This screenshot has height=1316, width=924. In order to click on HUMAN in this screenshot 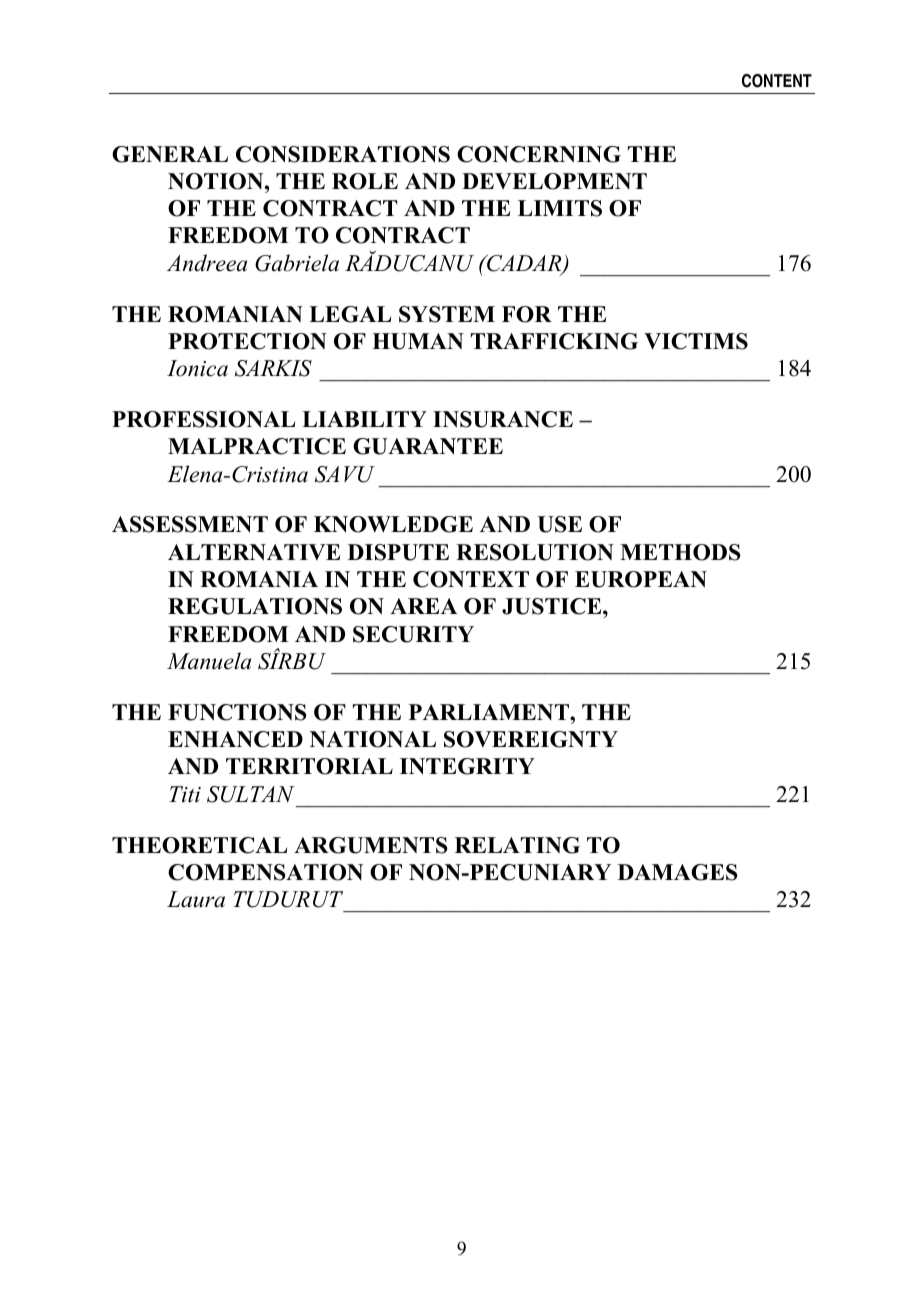, I will do `click(418, 341)`.
